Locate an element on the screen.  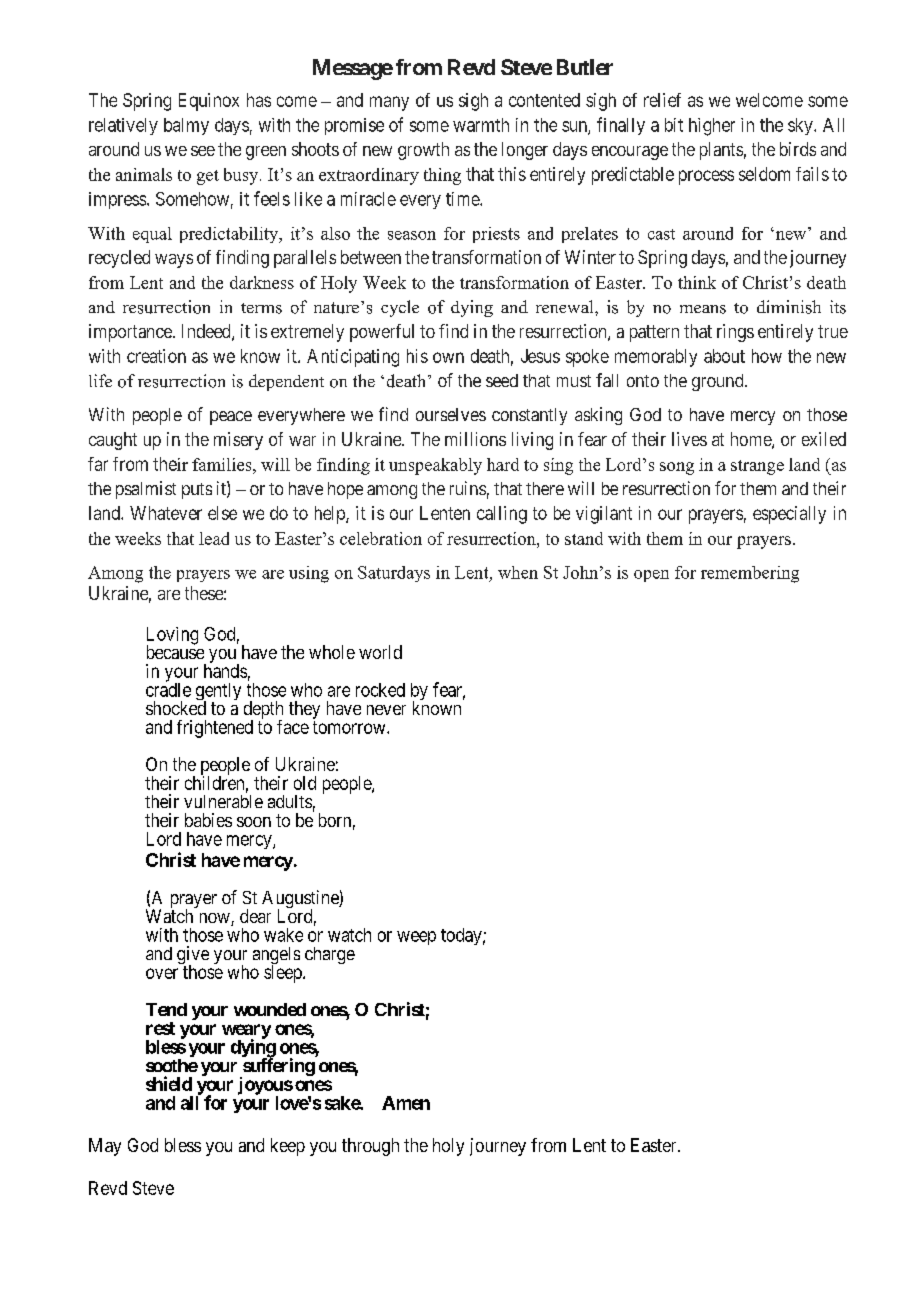
babies is located at coordinates (208, 820).
